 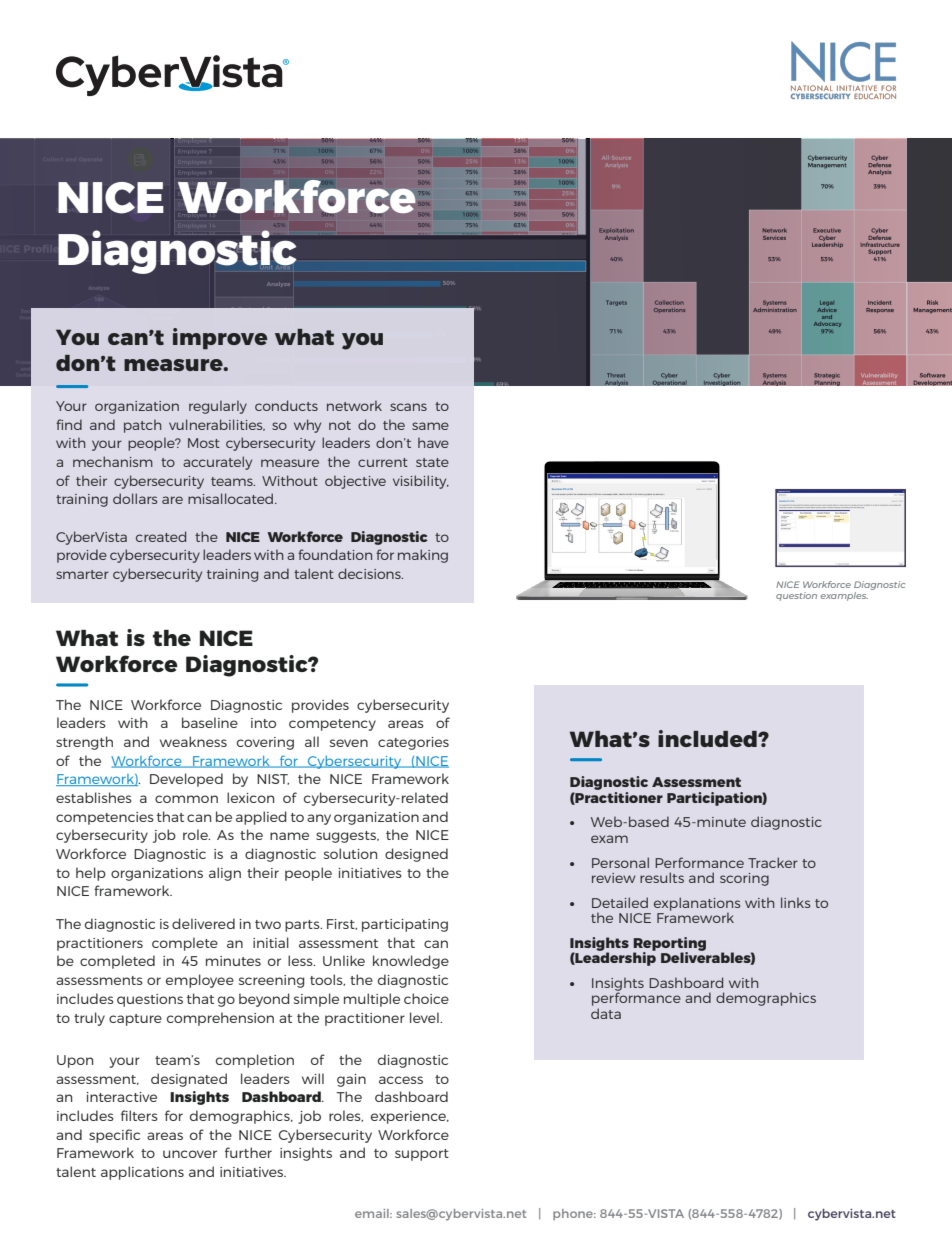 What do you see at coordinates (413, 743) in the page?
I see `categories` at bounding box center [413, 743].
